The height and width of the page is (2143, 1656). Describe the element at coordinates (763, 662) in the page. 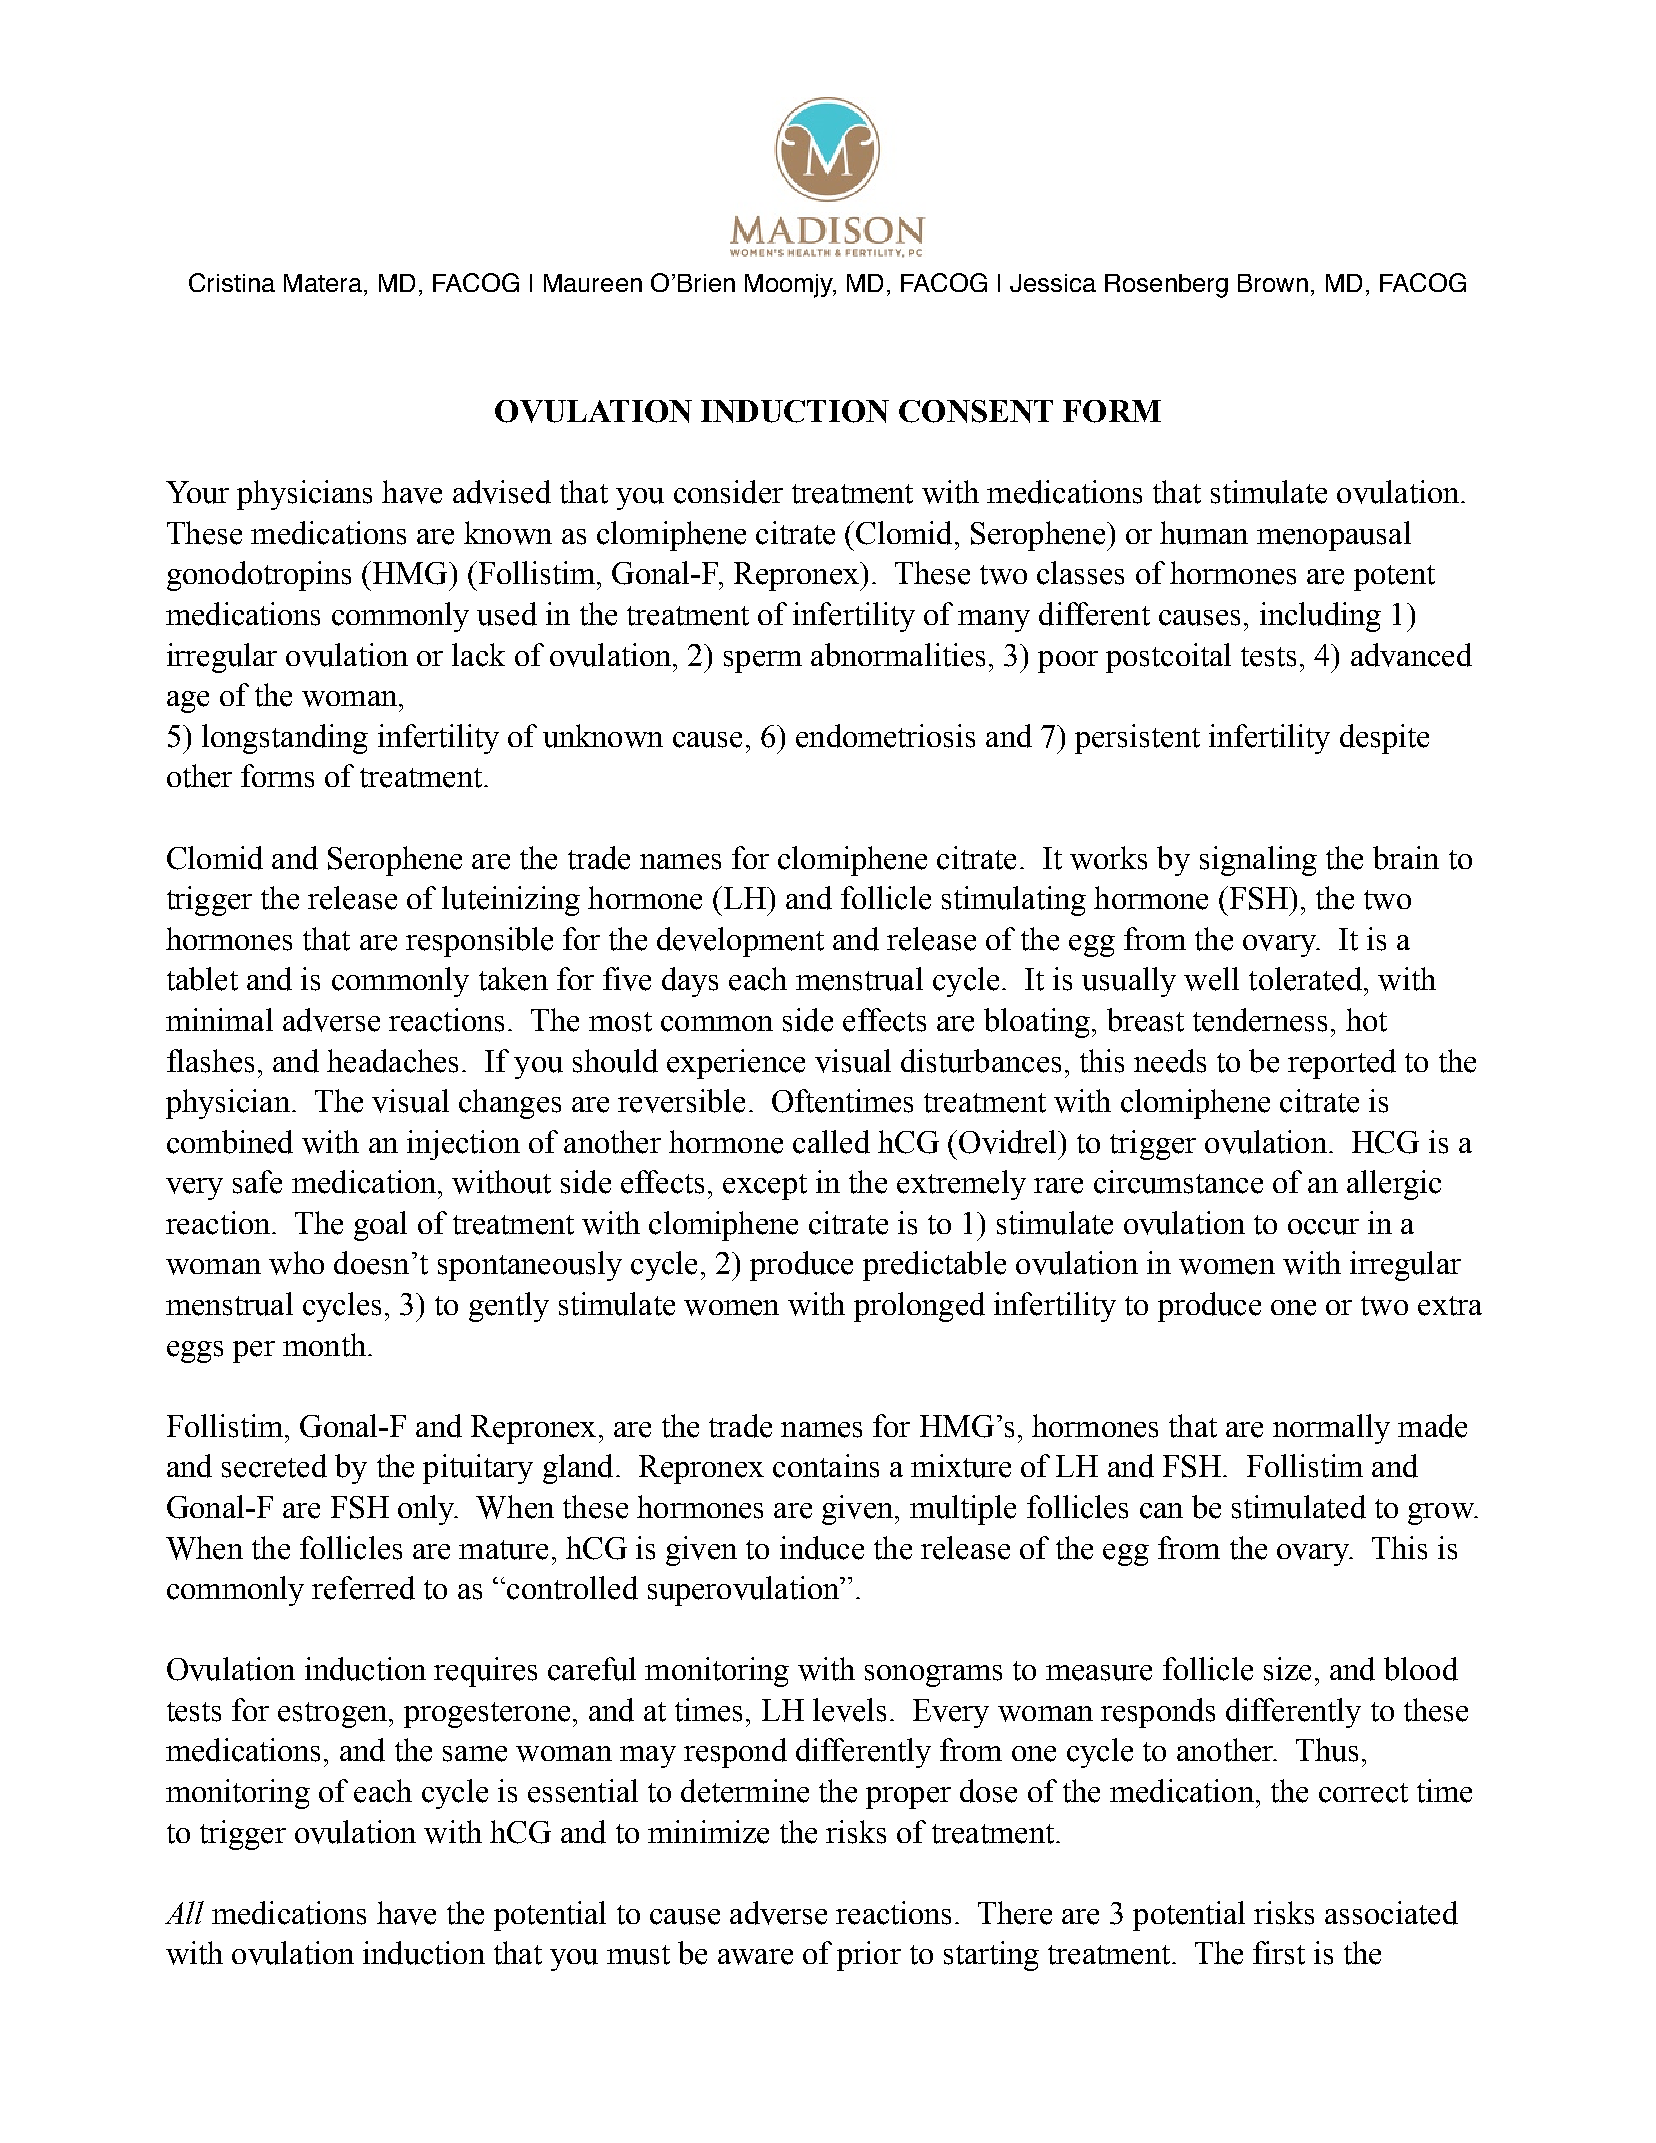

I see `sperm` at that location.
